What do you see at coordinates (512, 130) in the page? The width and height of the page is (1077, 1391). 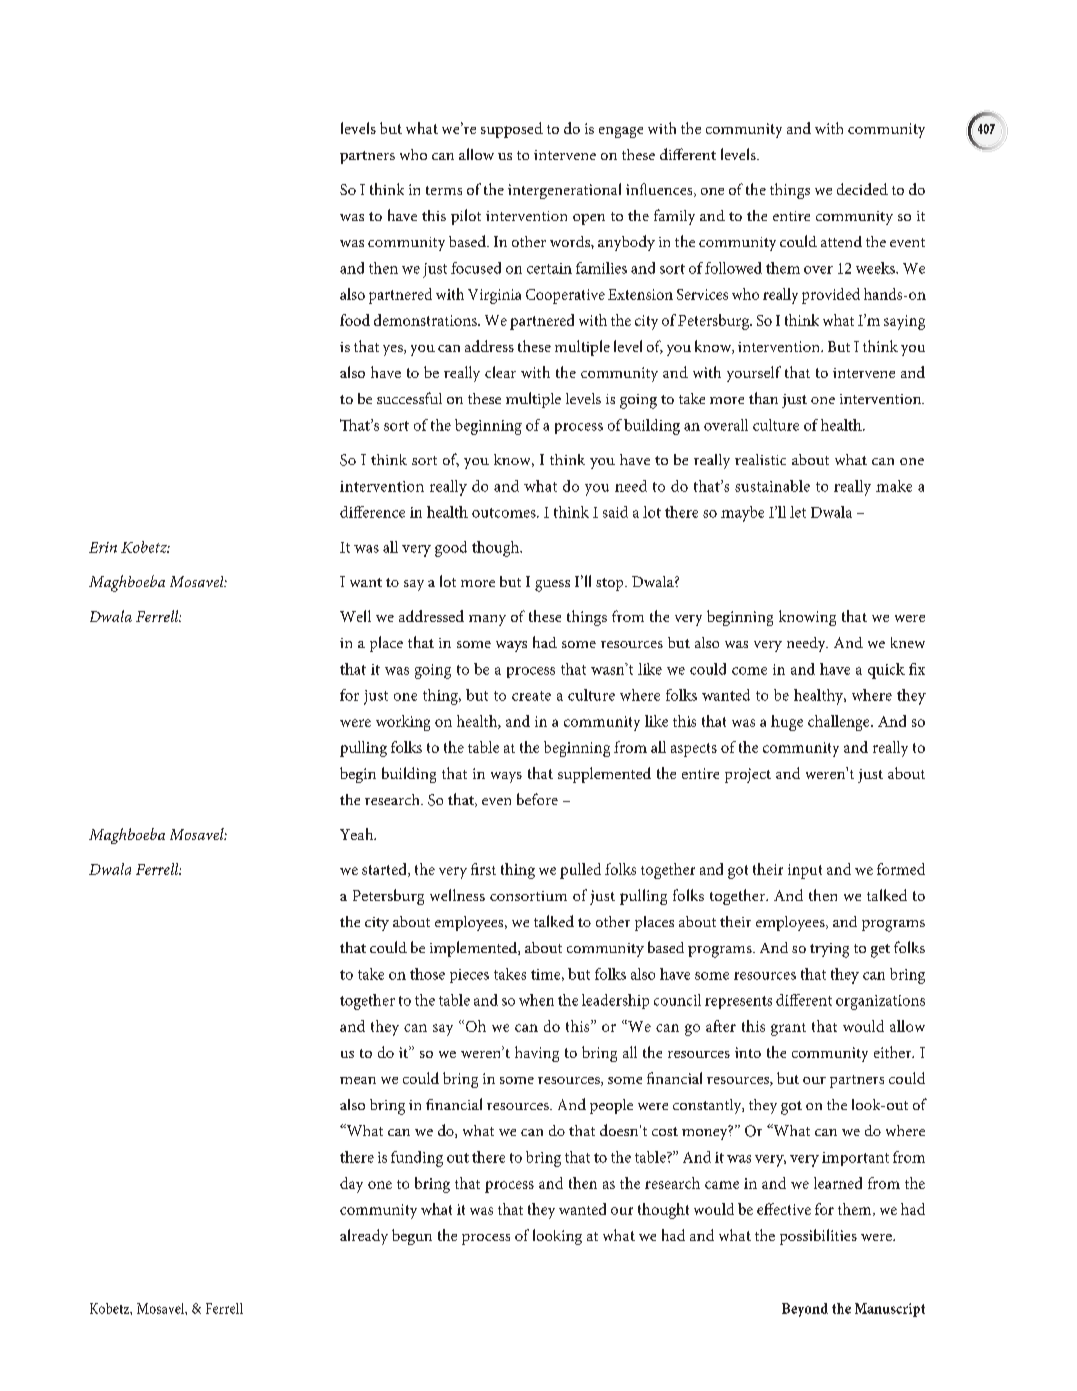 I see `supposed` at bounding box center [512, 130].
